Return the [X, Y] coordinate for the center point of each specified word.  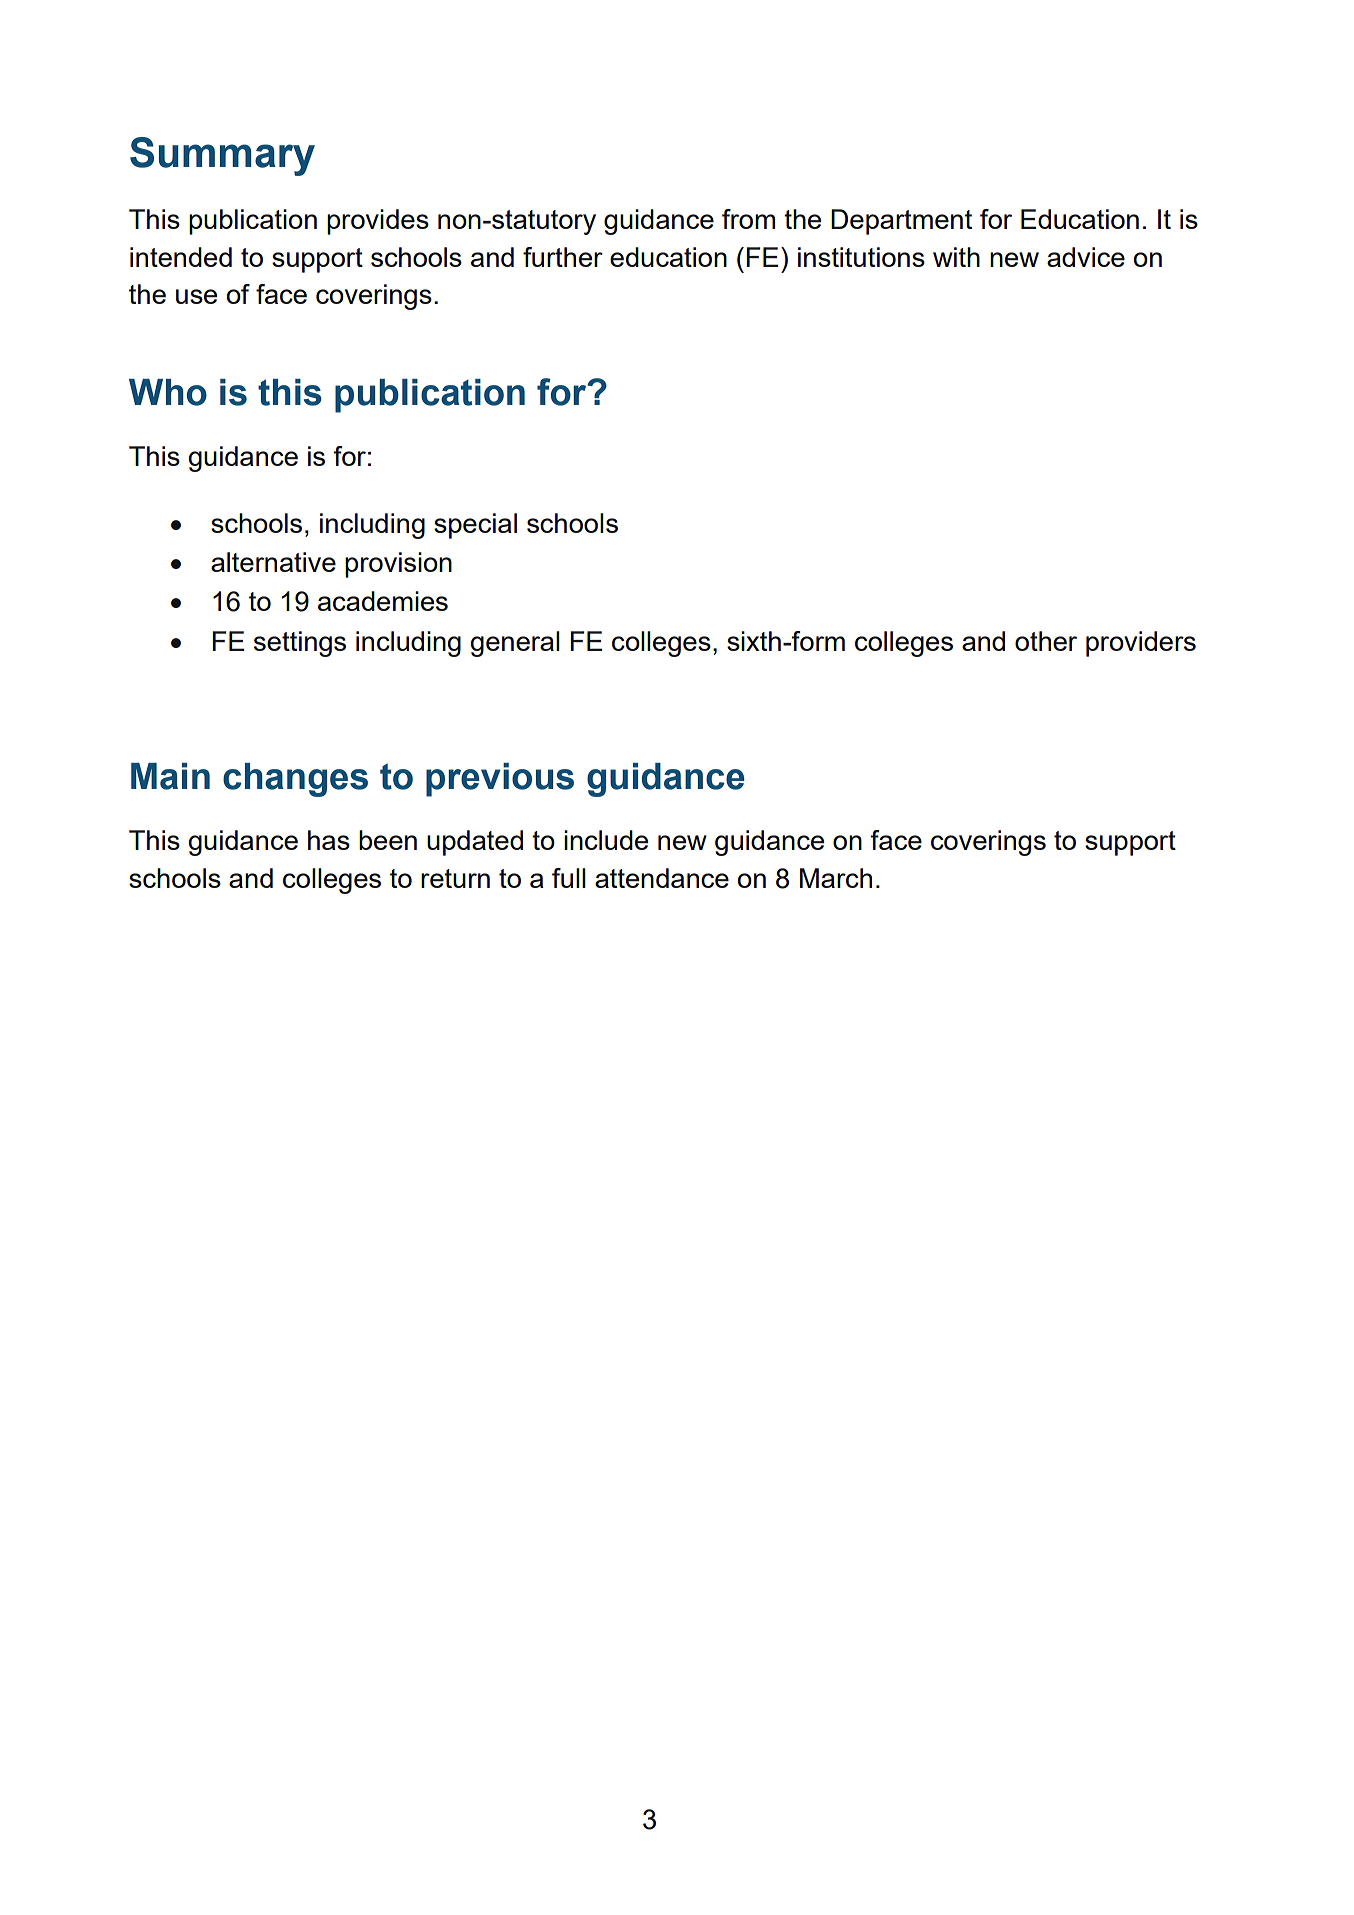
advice [1086, 257]
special [475, 526]
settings [300, 644]
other [1046, 641]
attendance [662, 878]
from [748, 219]
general [515, 644]
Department [901, 222]
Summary [222, 156]
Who [168, 392]
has [329, 840]
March [836, 878]
